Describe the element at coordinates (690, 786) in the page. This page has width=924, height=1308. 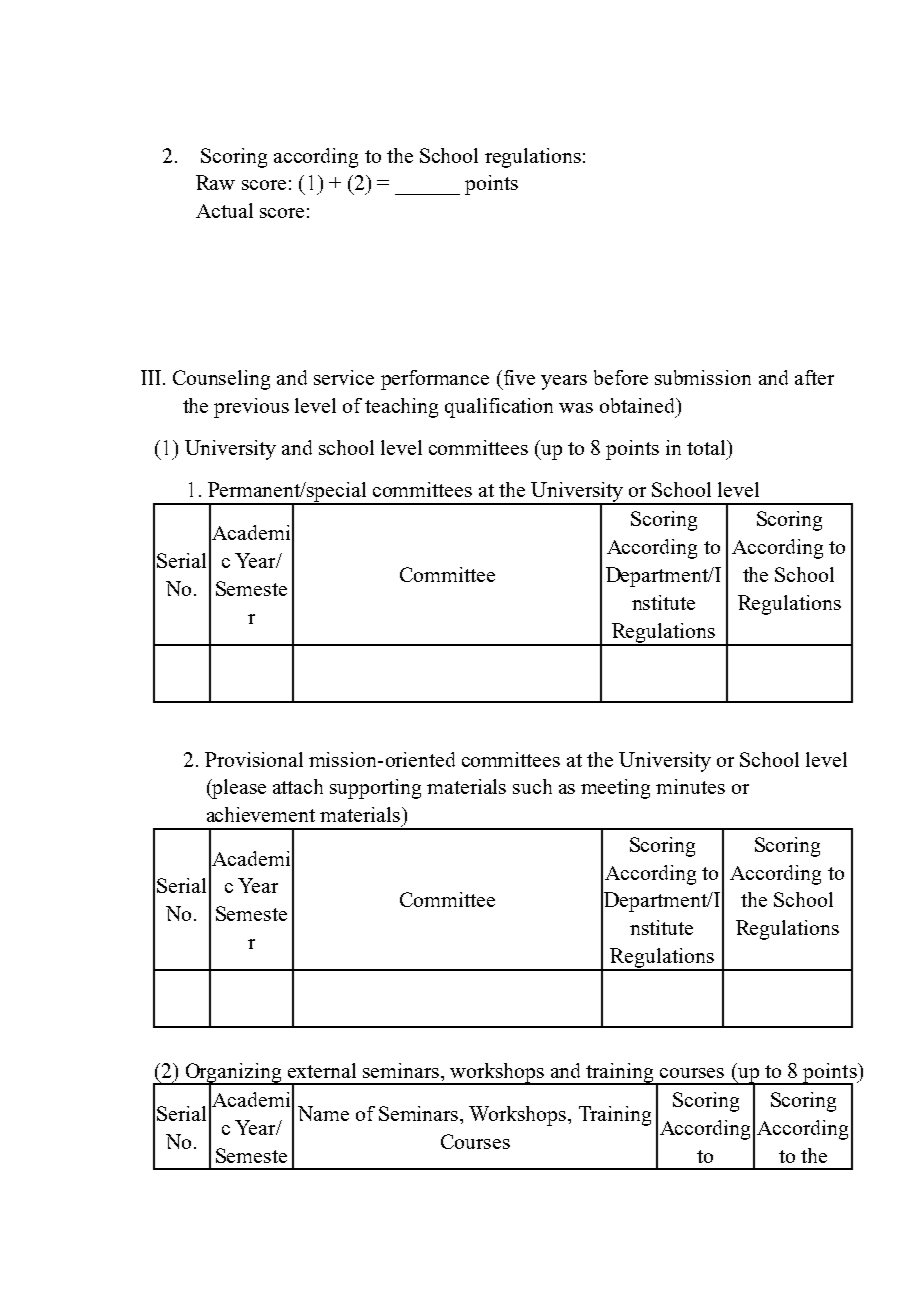
I see `minutes` at that location.
